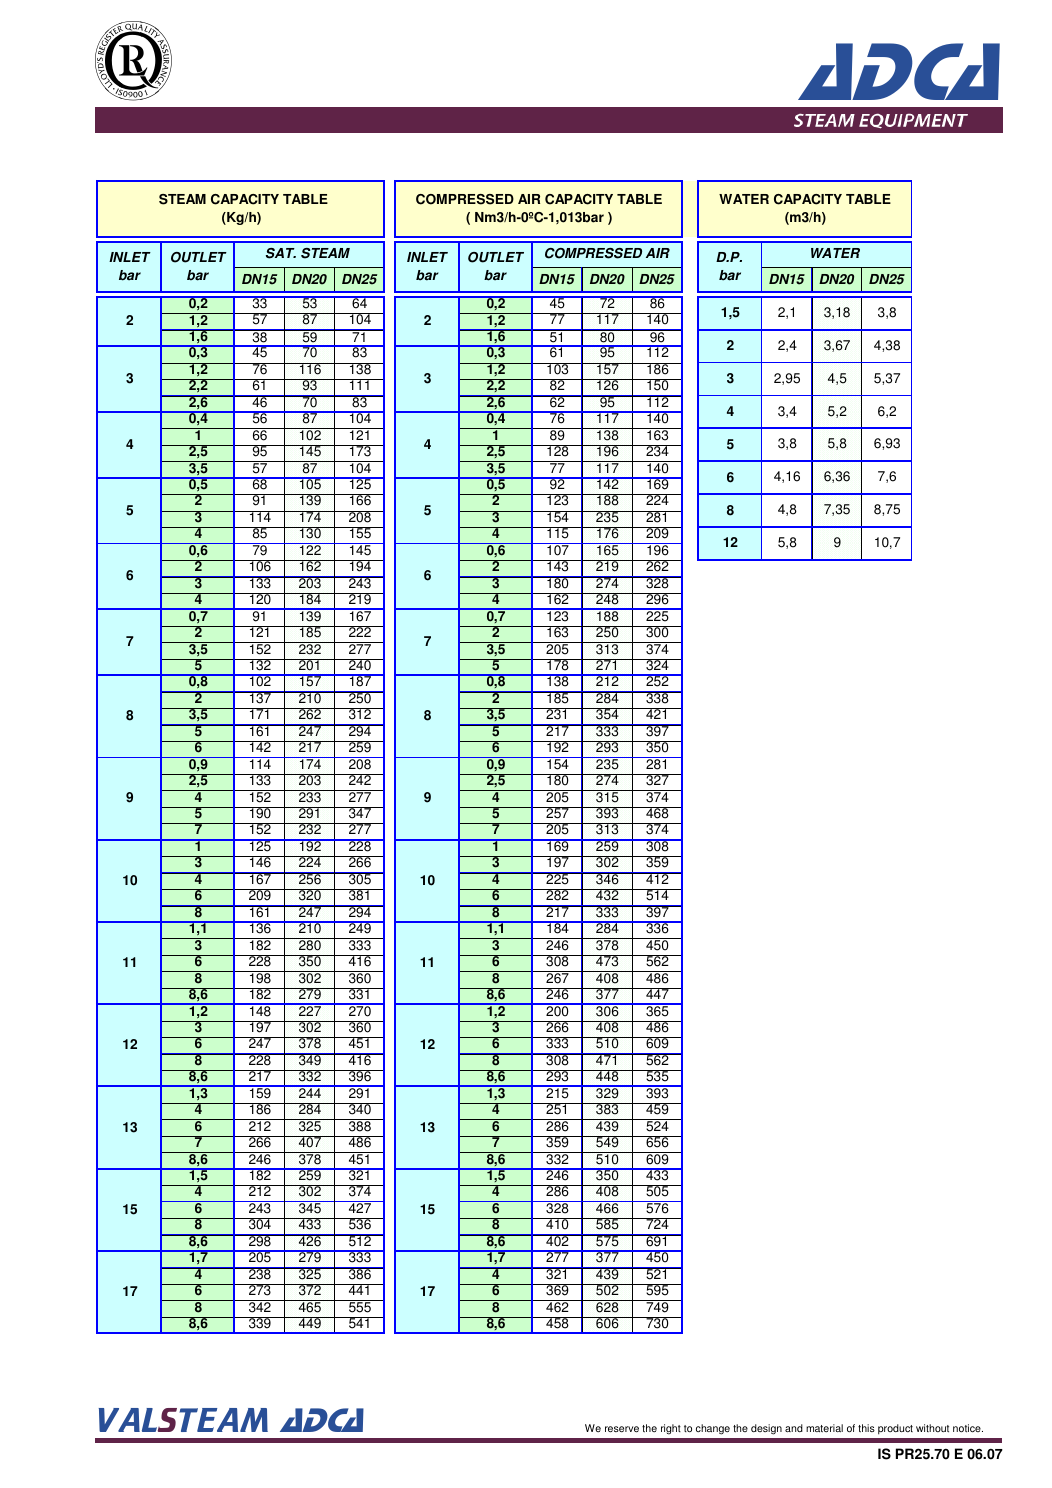 The height and width of the document is (1488, 1052). I want to click on right, so click(671, 1429).
